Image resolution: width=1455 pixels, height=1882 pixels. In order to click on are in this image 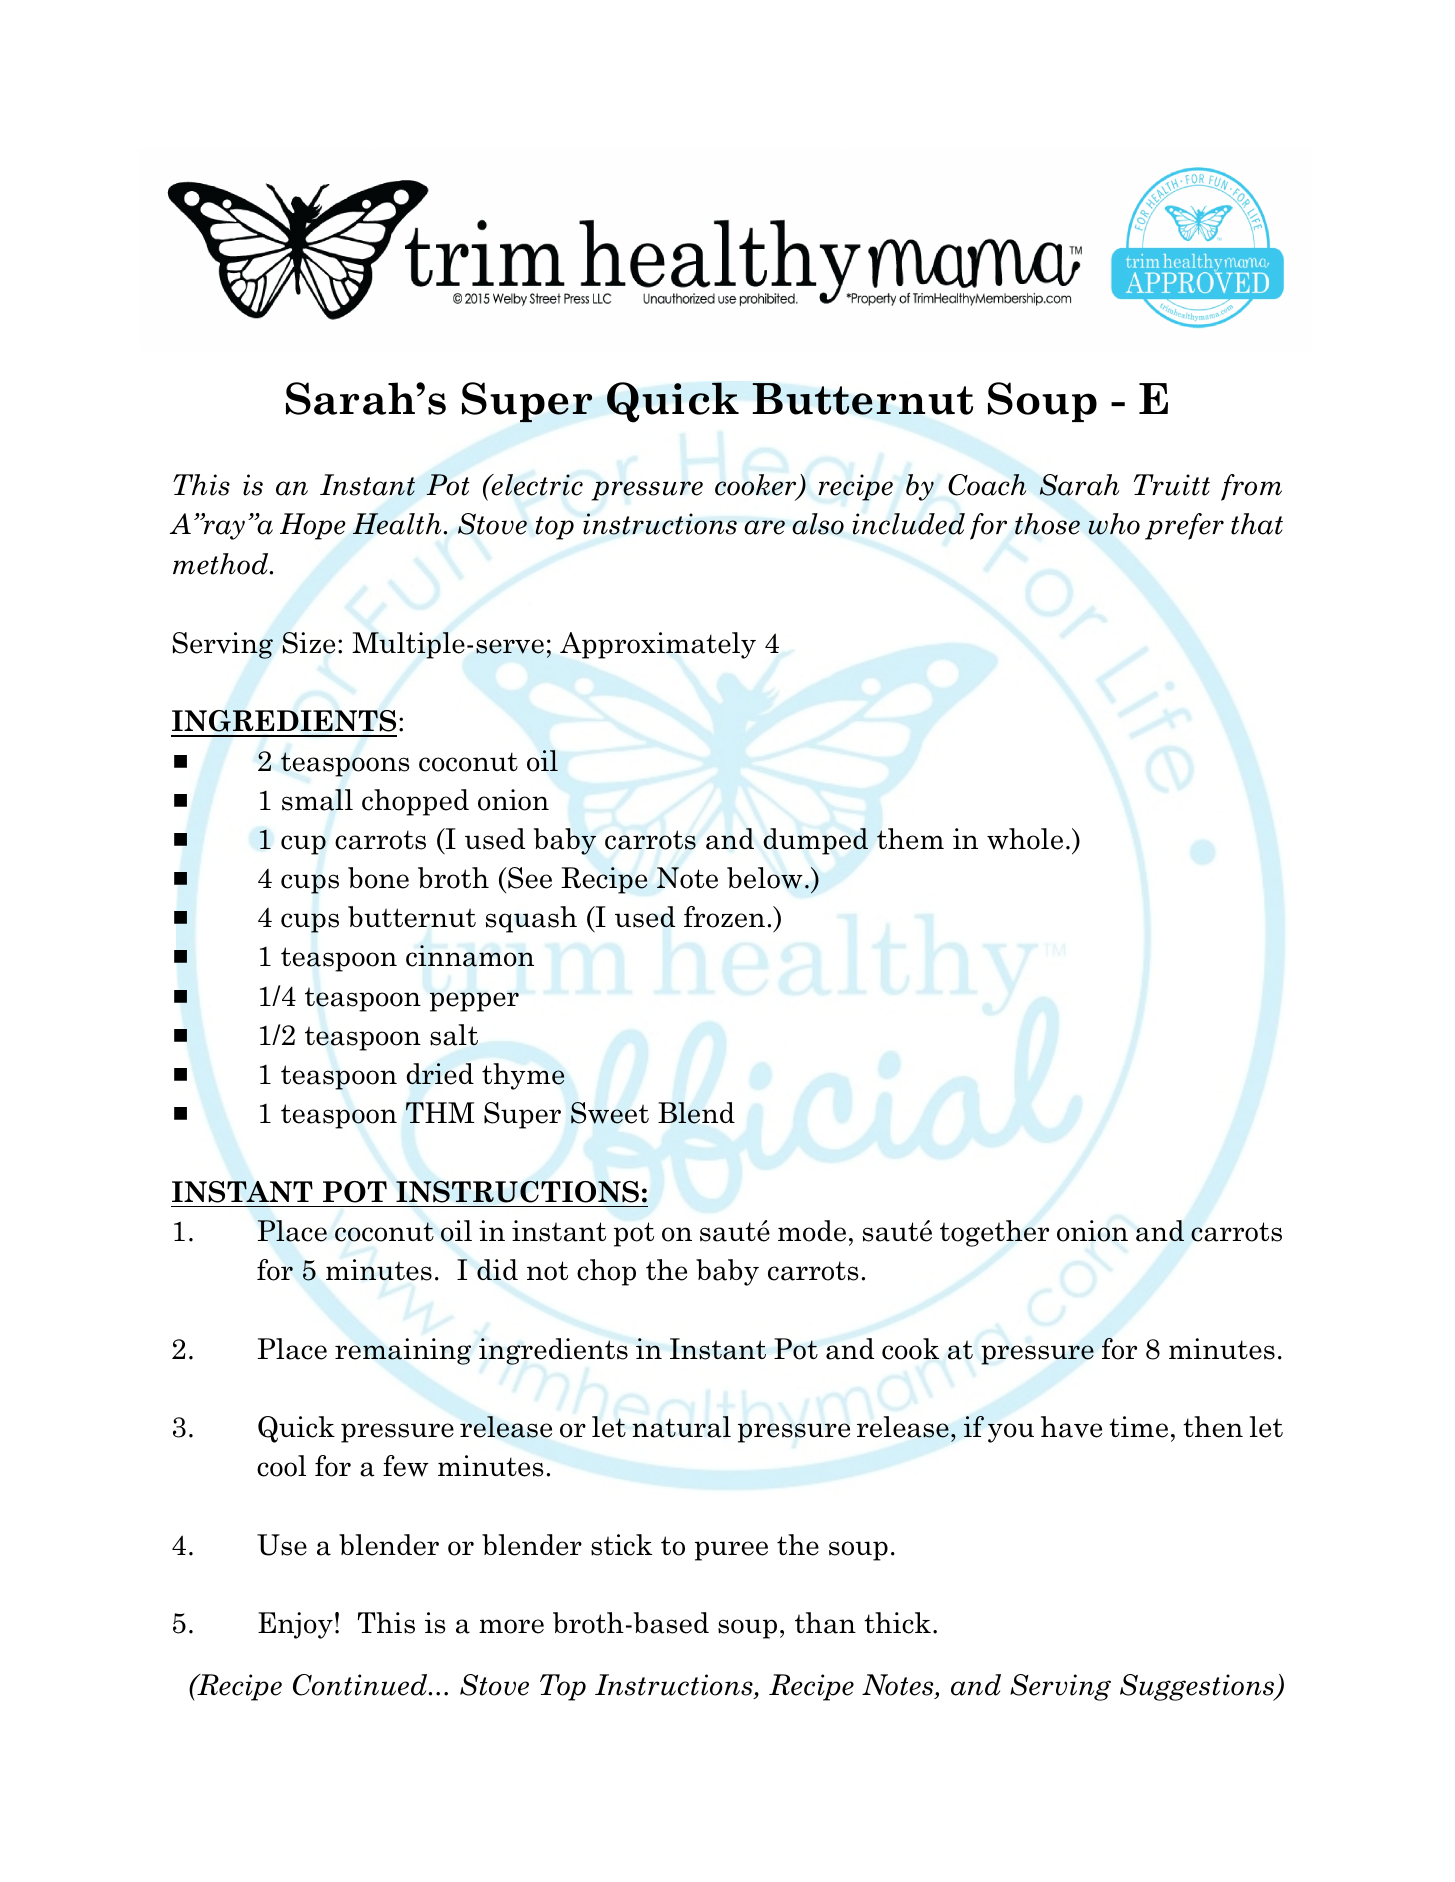, I will do `click(764, 527)`.
